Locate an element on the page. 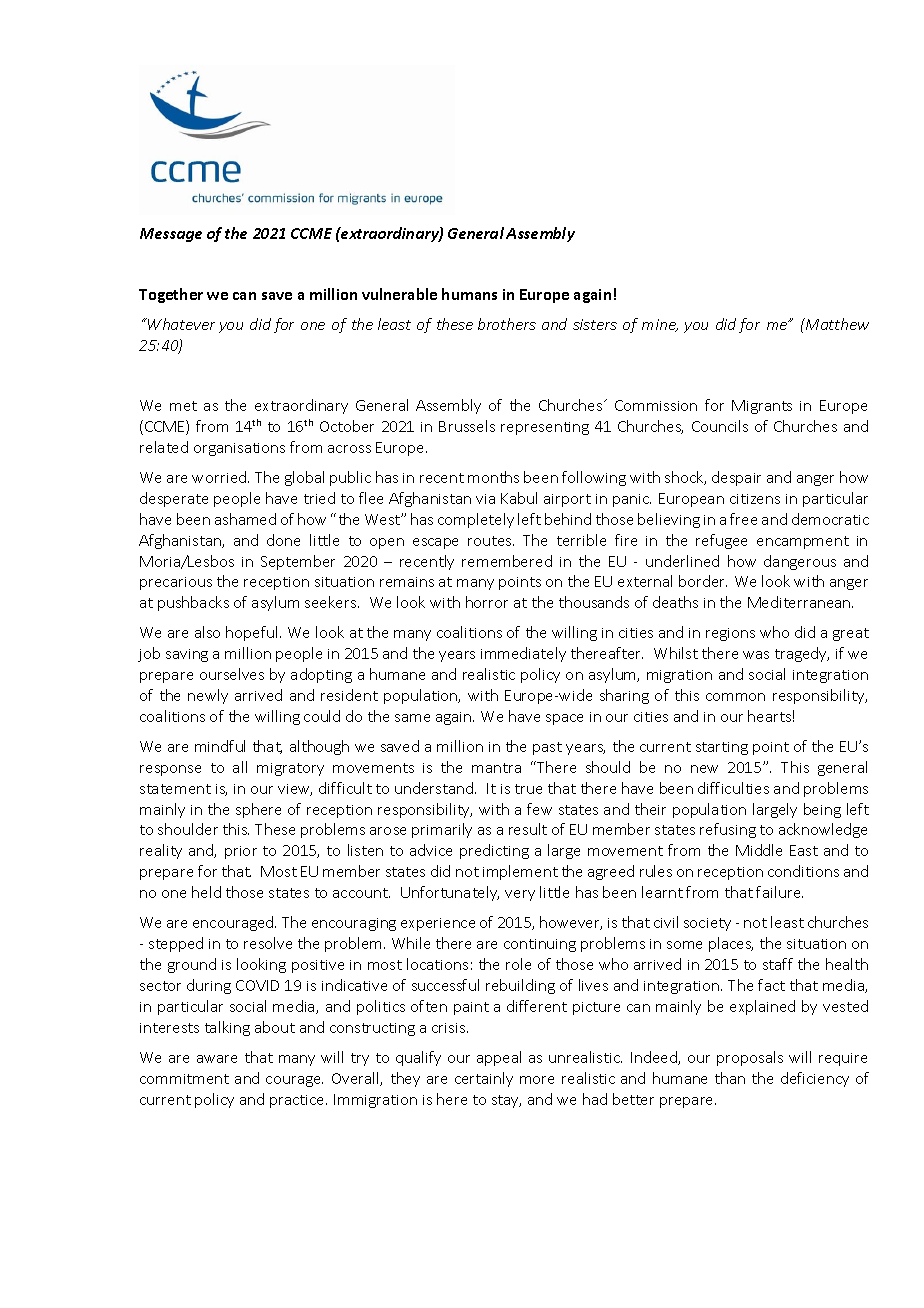 The width and height of the image is (924, 1308). was is located at coordinates (756, 655).
